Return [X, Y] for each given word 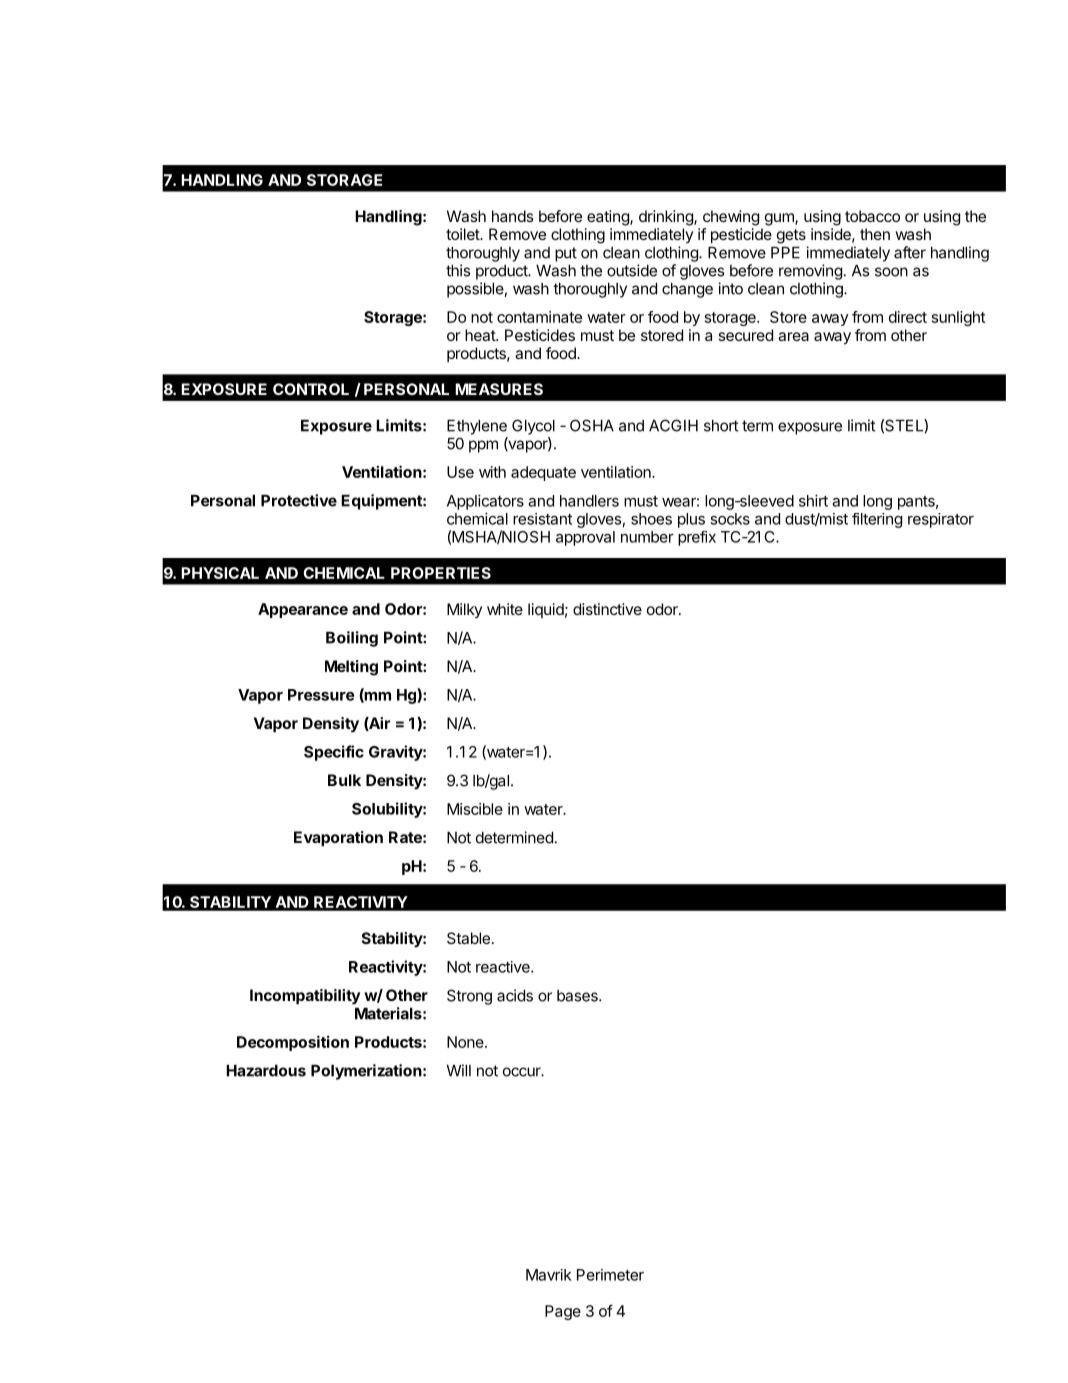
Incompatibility [305, 997]
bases [578, 996]
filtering [877, 520]
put [566, 254]
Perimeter [610, 1275]
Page [563, 1312]
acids [515, 995]
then [875, 234]
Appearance [303, 610]
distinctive [607, 609]
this [458, 270]
